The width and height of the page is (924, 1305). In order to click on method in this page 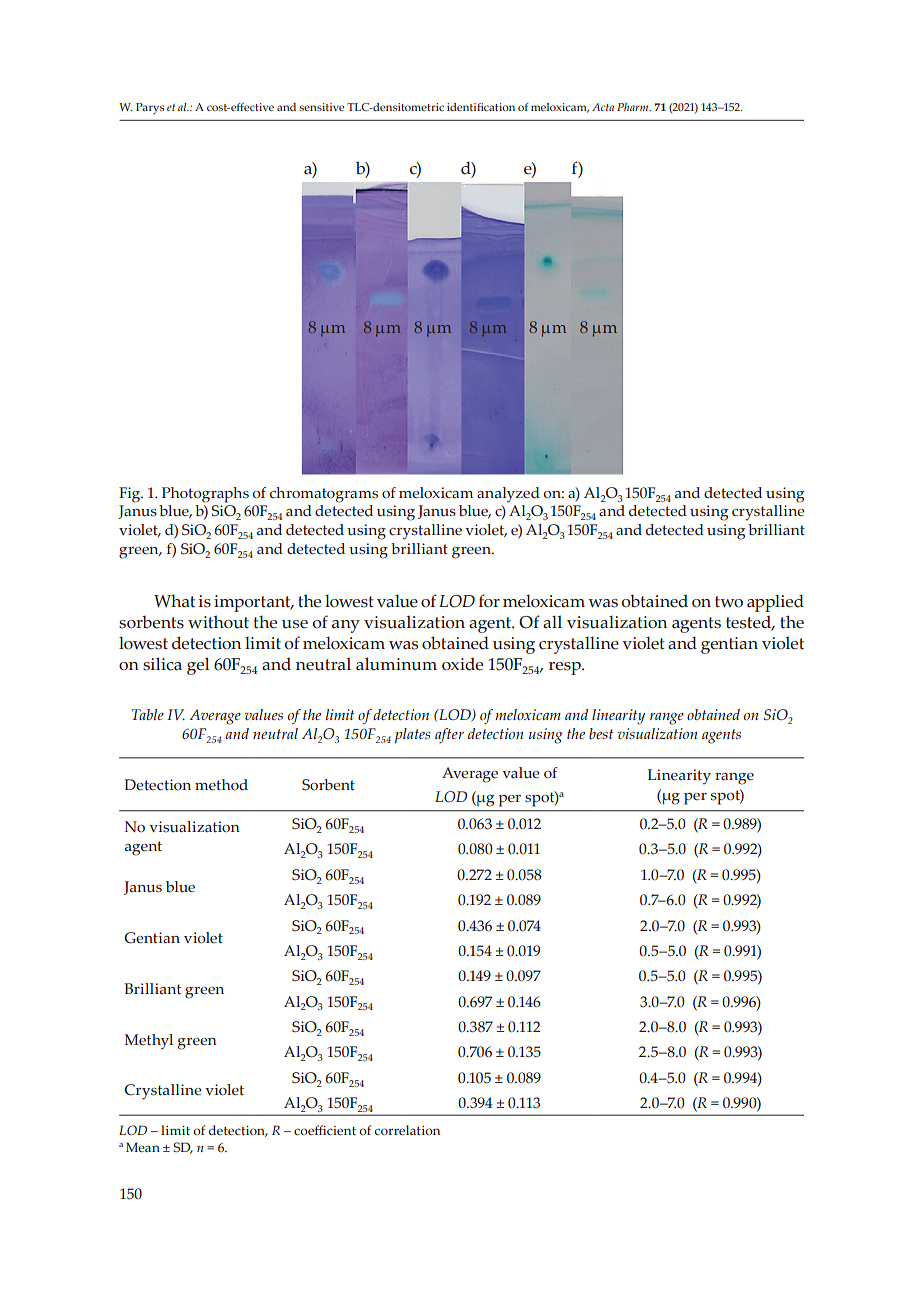, I will do `click(221, 785)`.
